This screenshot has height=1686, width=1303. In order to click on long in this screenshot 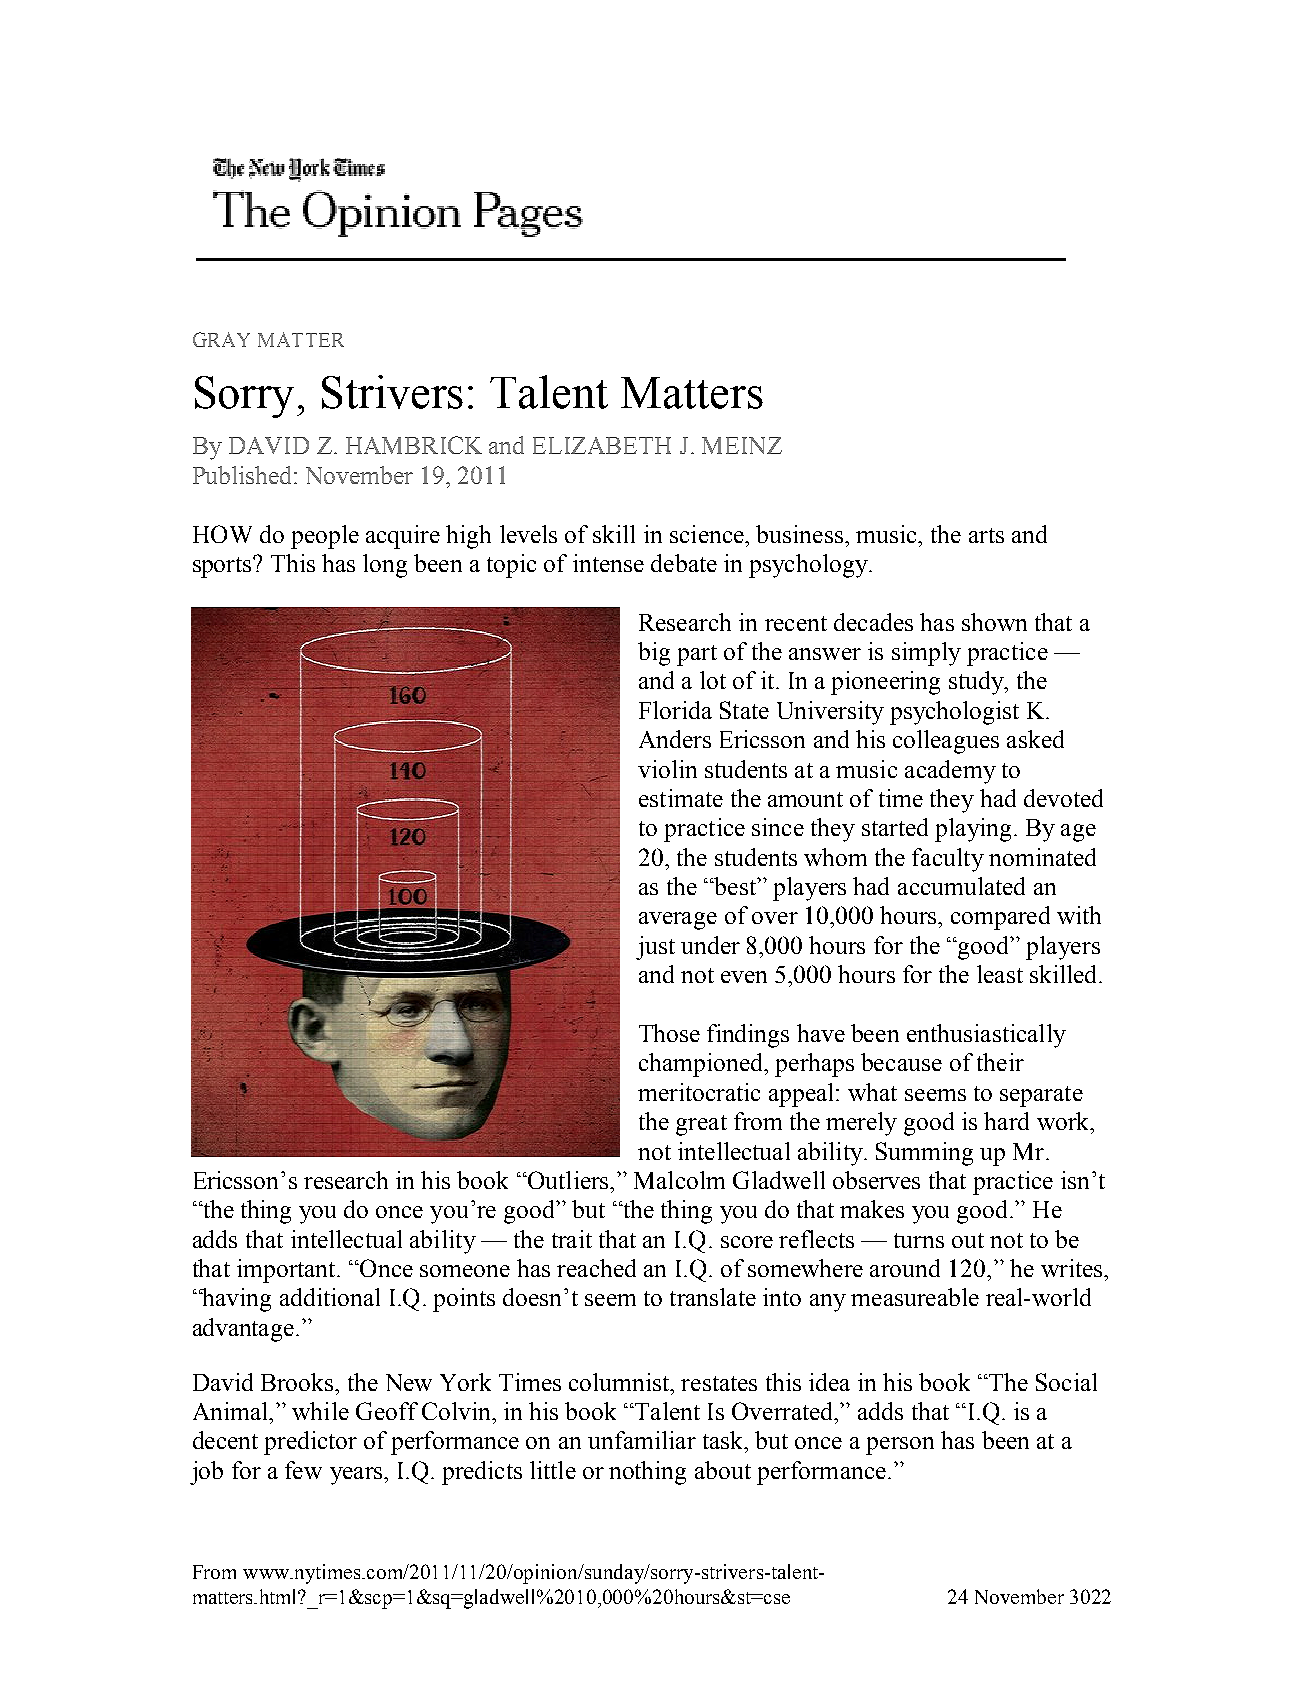, I will do `click(385, 566)`.
